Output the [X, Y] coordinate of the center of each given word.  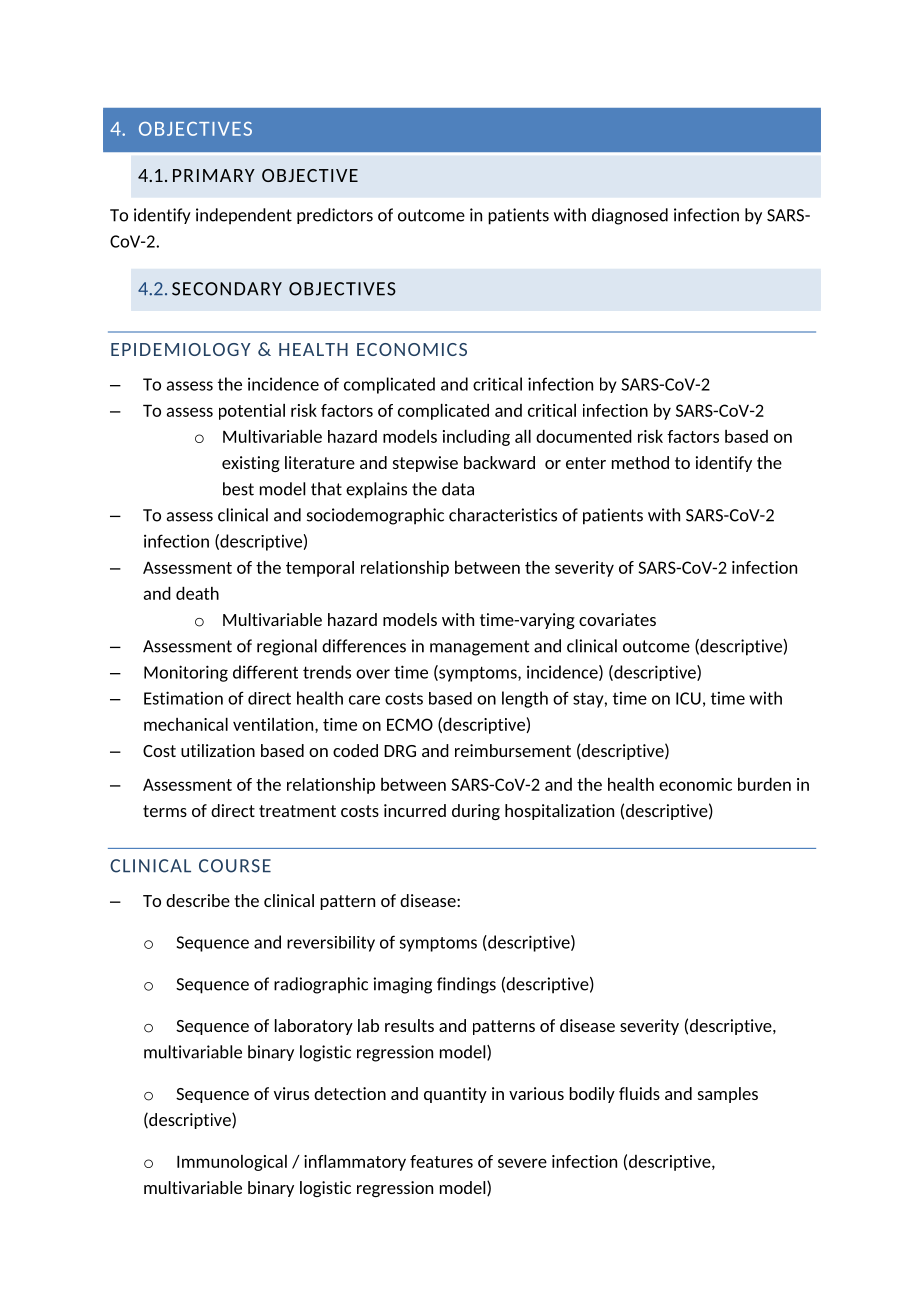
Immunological [232, 1163]
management [479, 648]
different [265, 672]
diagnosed [630, 216]
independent [244, 216]
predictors [335, 216]
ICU [688, 698]
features [441, 1161]
